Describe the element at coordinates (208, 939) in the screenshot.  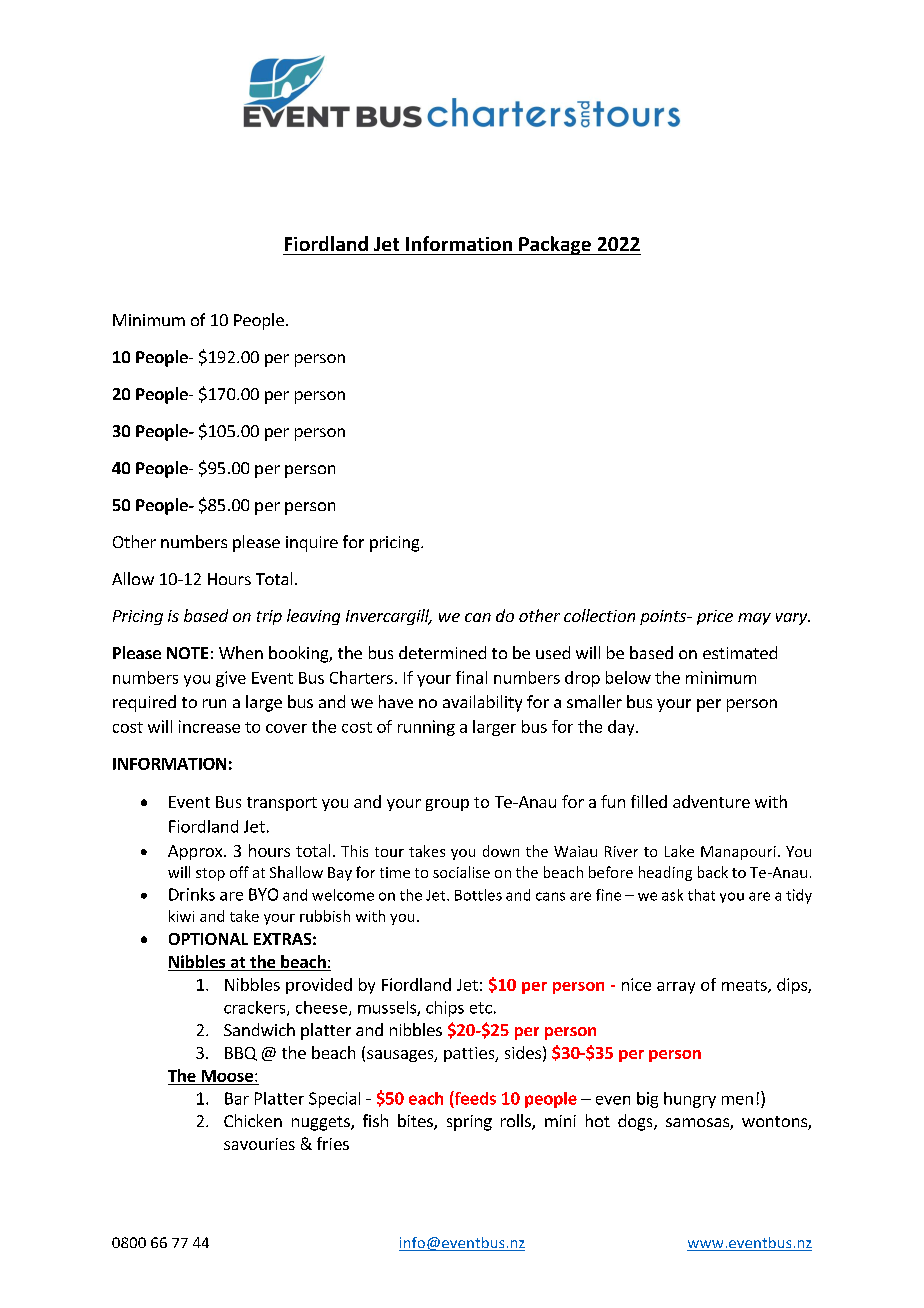
I see `OPTIONAL` at that location.
